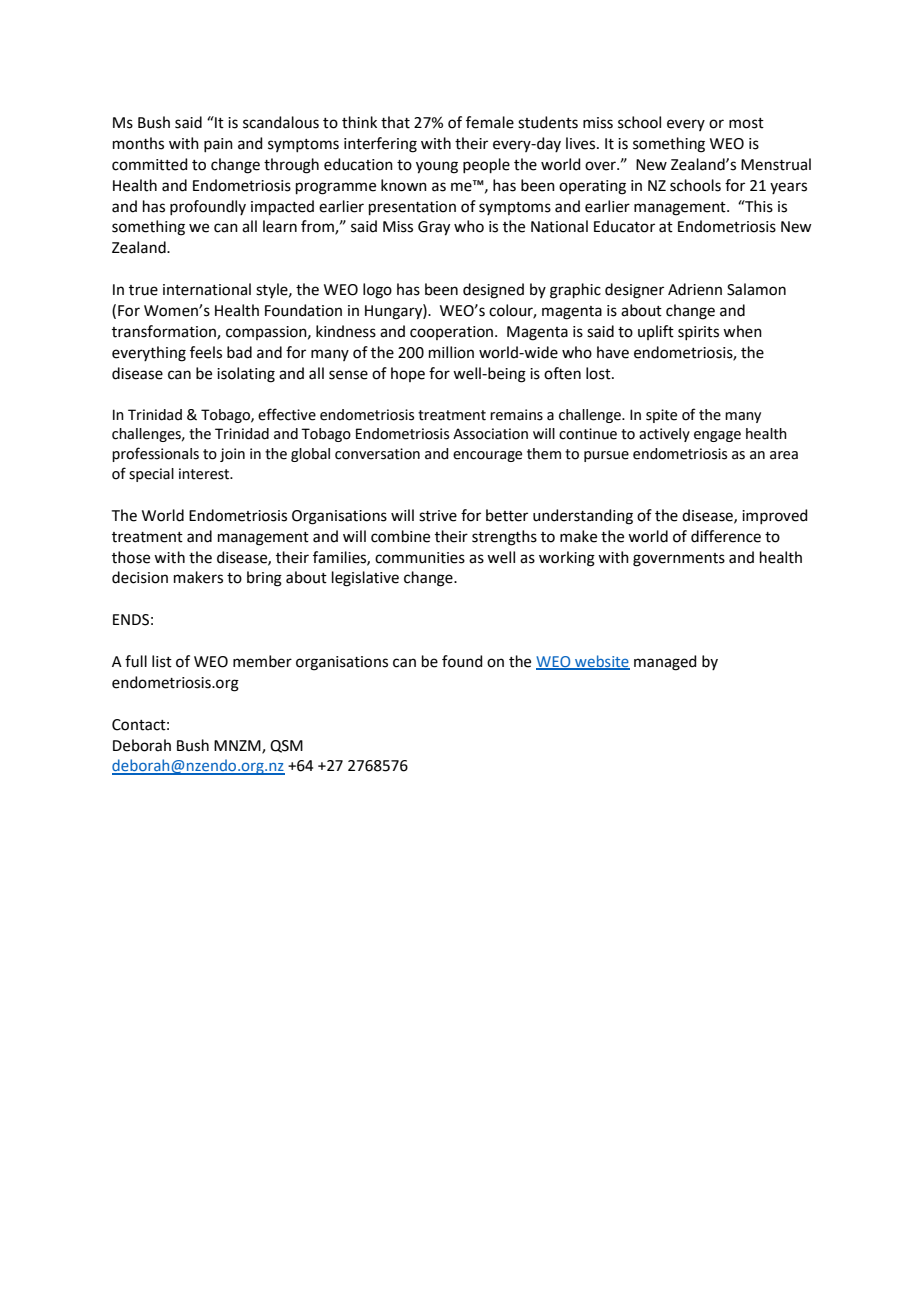 The image size is (924, 1309). What do you see at coordinates (218, 145) in the screenshot?
I see `pain` at bounding box center [218, 145].
